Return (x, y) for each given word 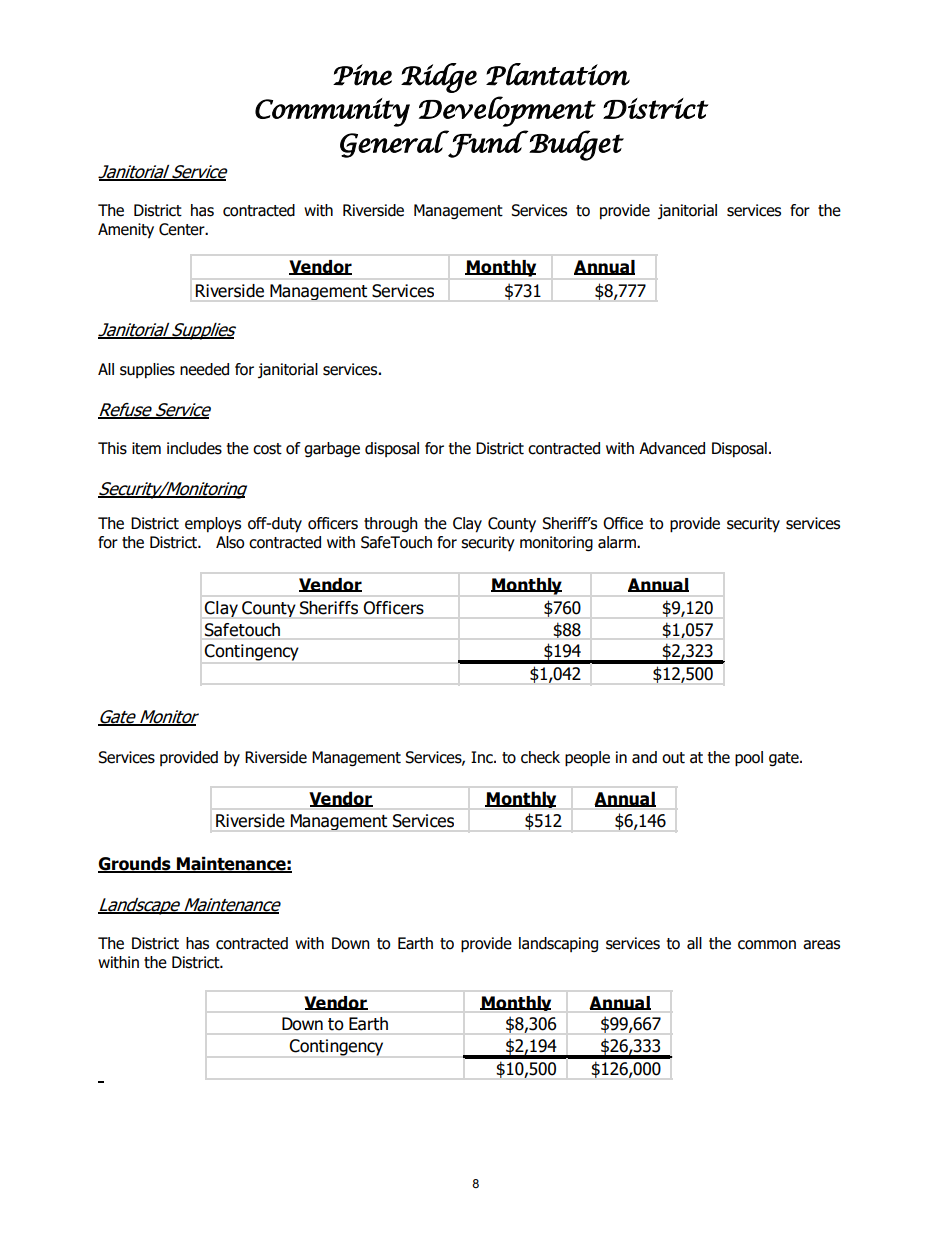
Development (507, 111)
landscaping (558, 944)
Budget (576, 145)
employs (213, 524)
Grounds (135, 865)
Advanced (672, 448)
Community (332, 112)
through (391, 524)
